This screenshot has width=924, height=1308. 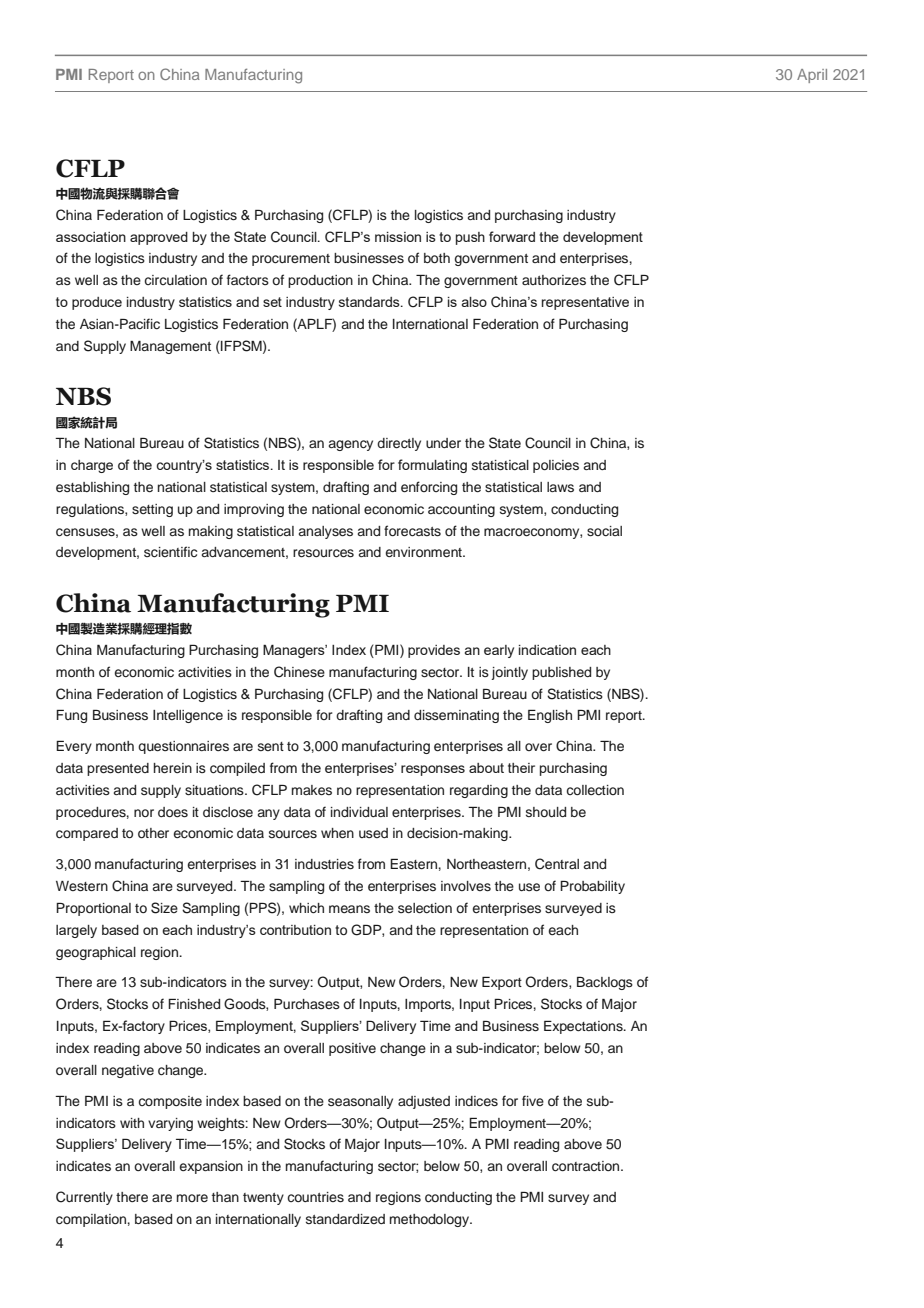 What do you see at coordinates (561, 673) in the screenshot?
I see `published` at bounding box center [561, 673].
